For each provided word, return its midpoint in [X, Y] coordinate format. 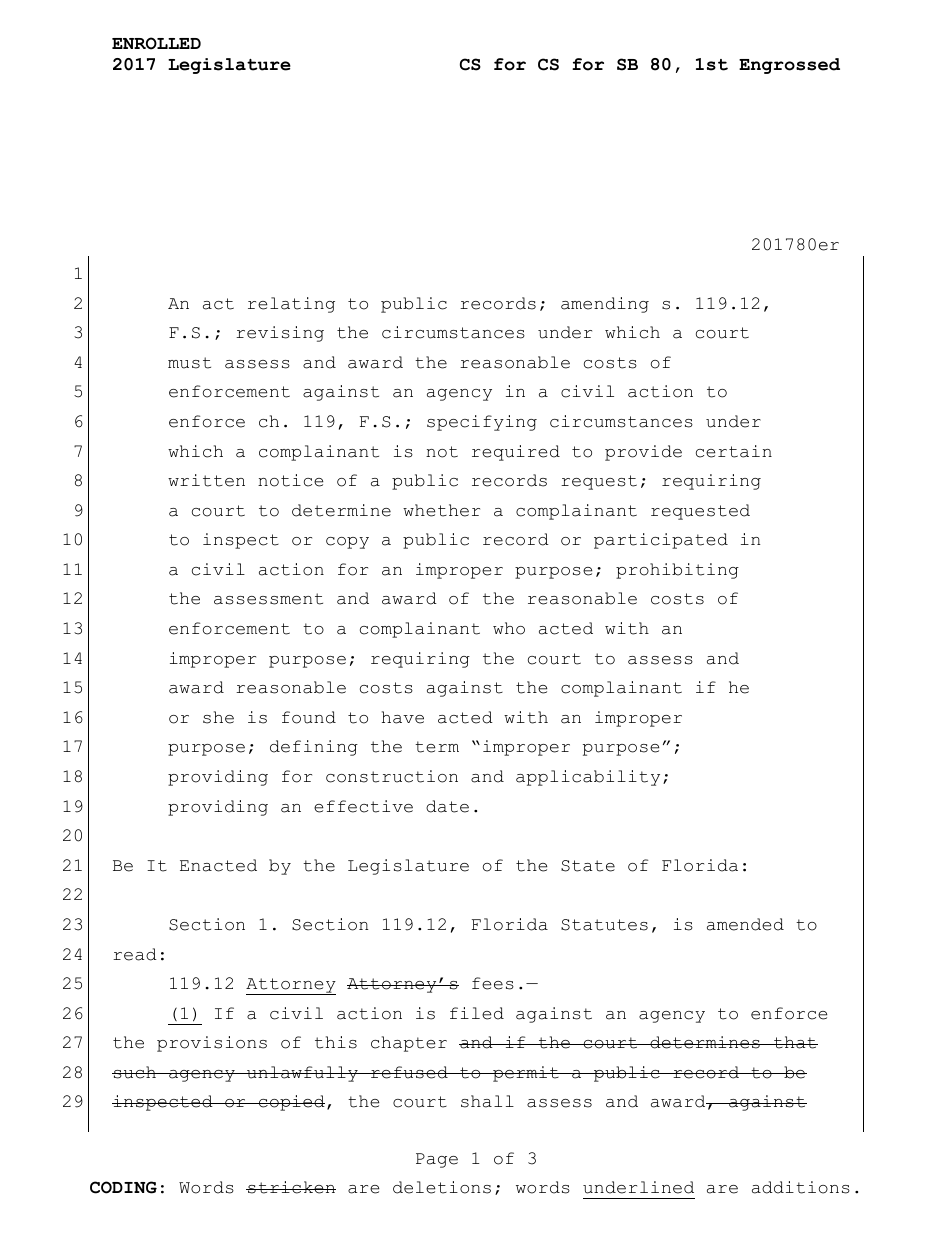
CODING [123, 1187]
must [189, 363]
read [135, 954]
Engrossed [789, 66]
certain [734, 451]
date [447, 806]
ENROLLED [156, 43]
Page [437, 1160]
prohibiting [677, 571]
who [509, 628]
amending [605, 305]
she [218, 717]
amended [745, 924]
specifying [482, 423]
